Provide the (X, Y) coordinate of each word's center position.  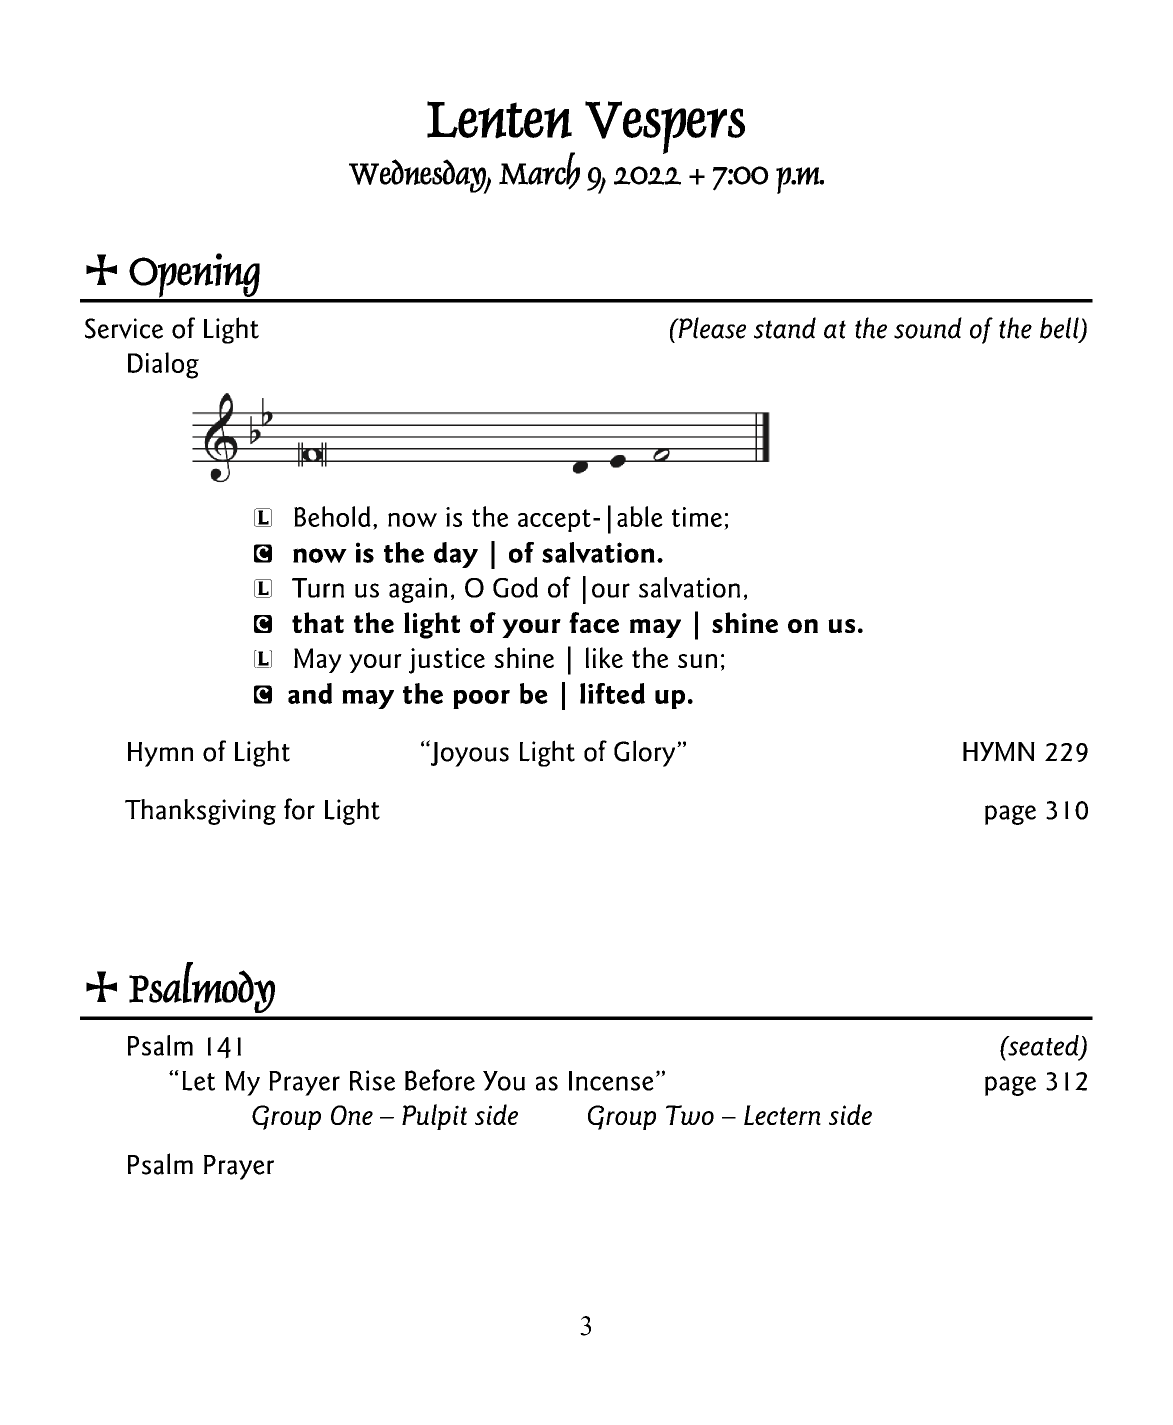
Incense (611, 1081)
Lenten (499, 120)
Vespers (665, 127)
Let (198, 1081)
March (539, 171)
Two (690, 1115)
